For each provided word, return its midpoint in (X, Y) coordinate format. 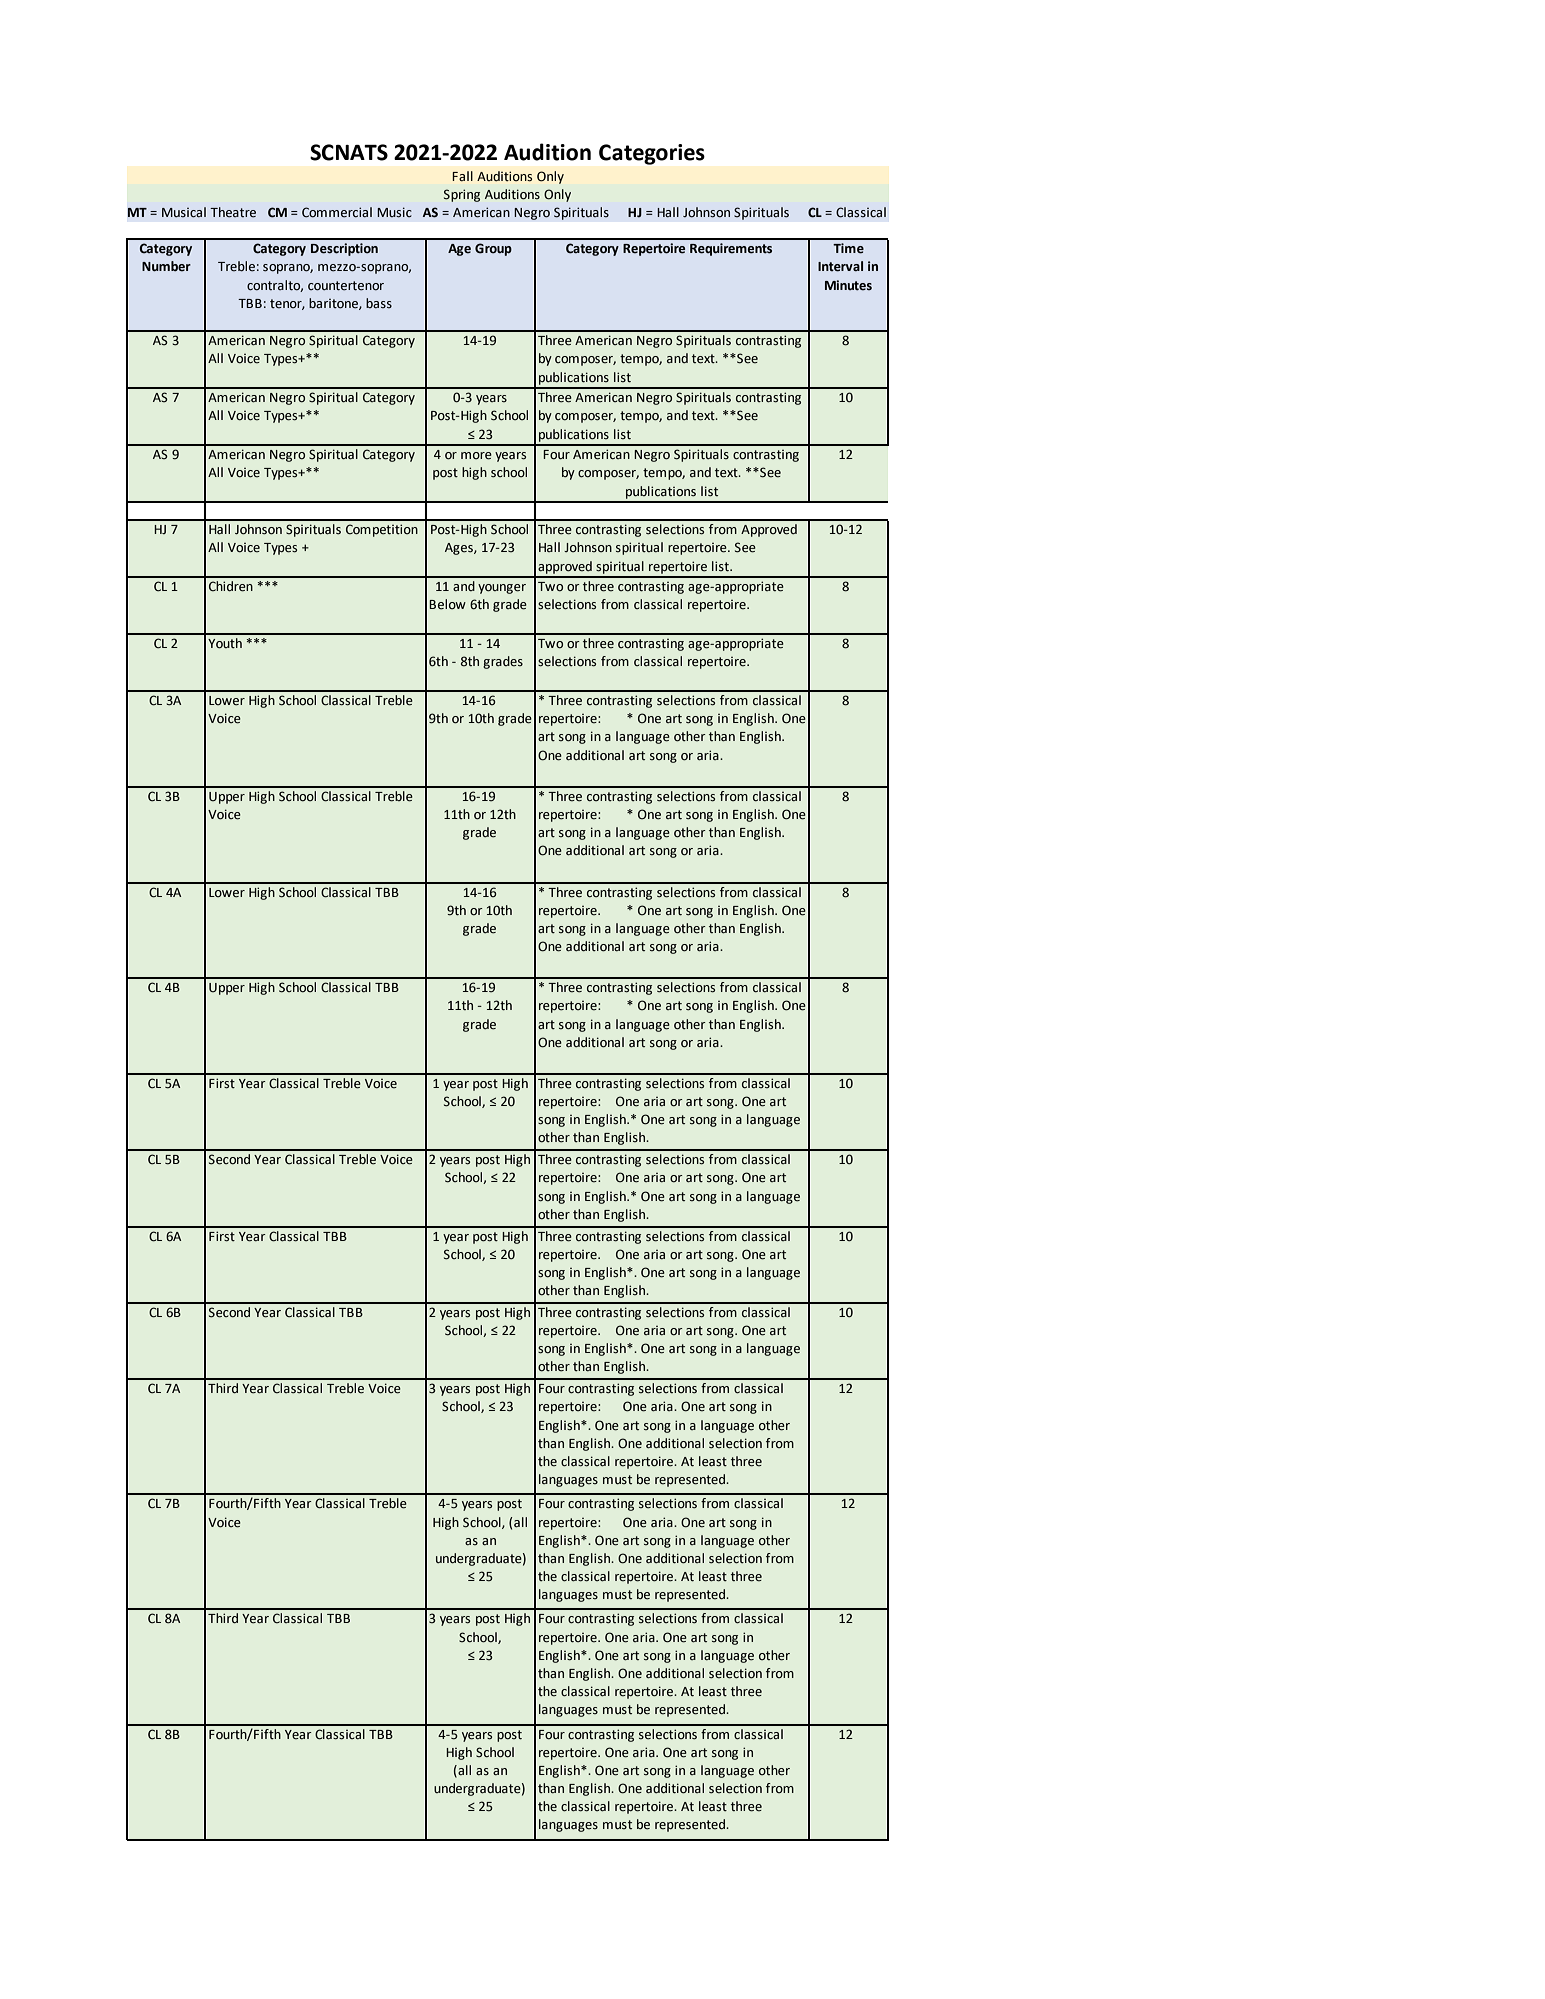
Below (447, 604)
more (476, 456)
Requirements (731, 249)
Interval (840, 266)
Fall (462, 176)
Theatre (233, 212)
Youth (225, 643)
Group (493, 249)
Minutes (848, 285)
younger (502, 589)
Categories (652, 154)
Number (166, 266)
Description (344, 249)
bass (379, 303)
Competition (382, 530)
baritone (334, 304)
